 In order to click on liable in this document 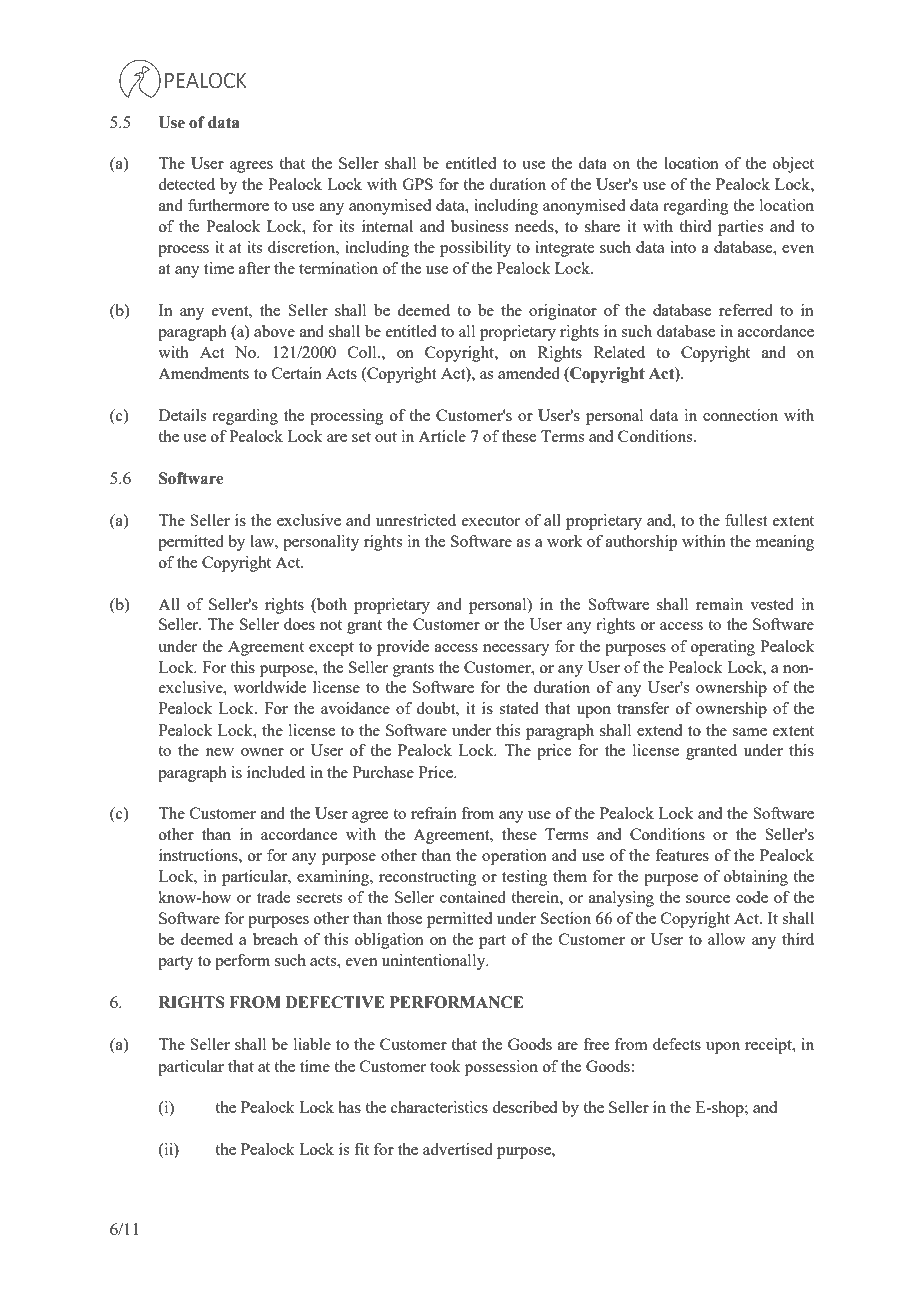, I will do `click(312, 1044)`.
